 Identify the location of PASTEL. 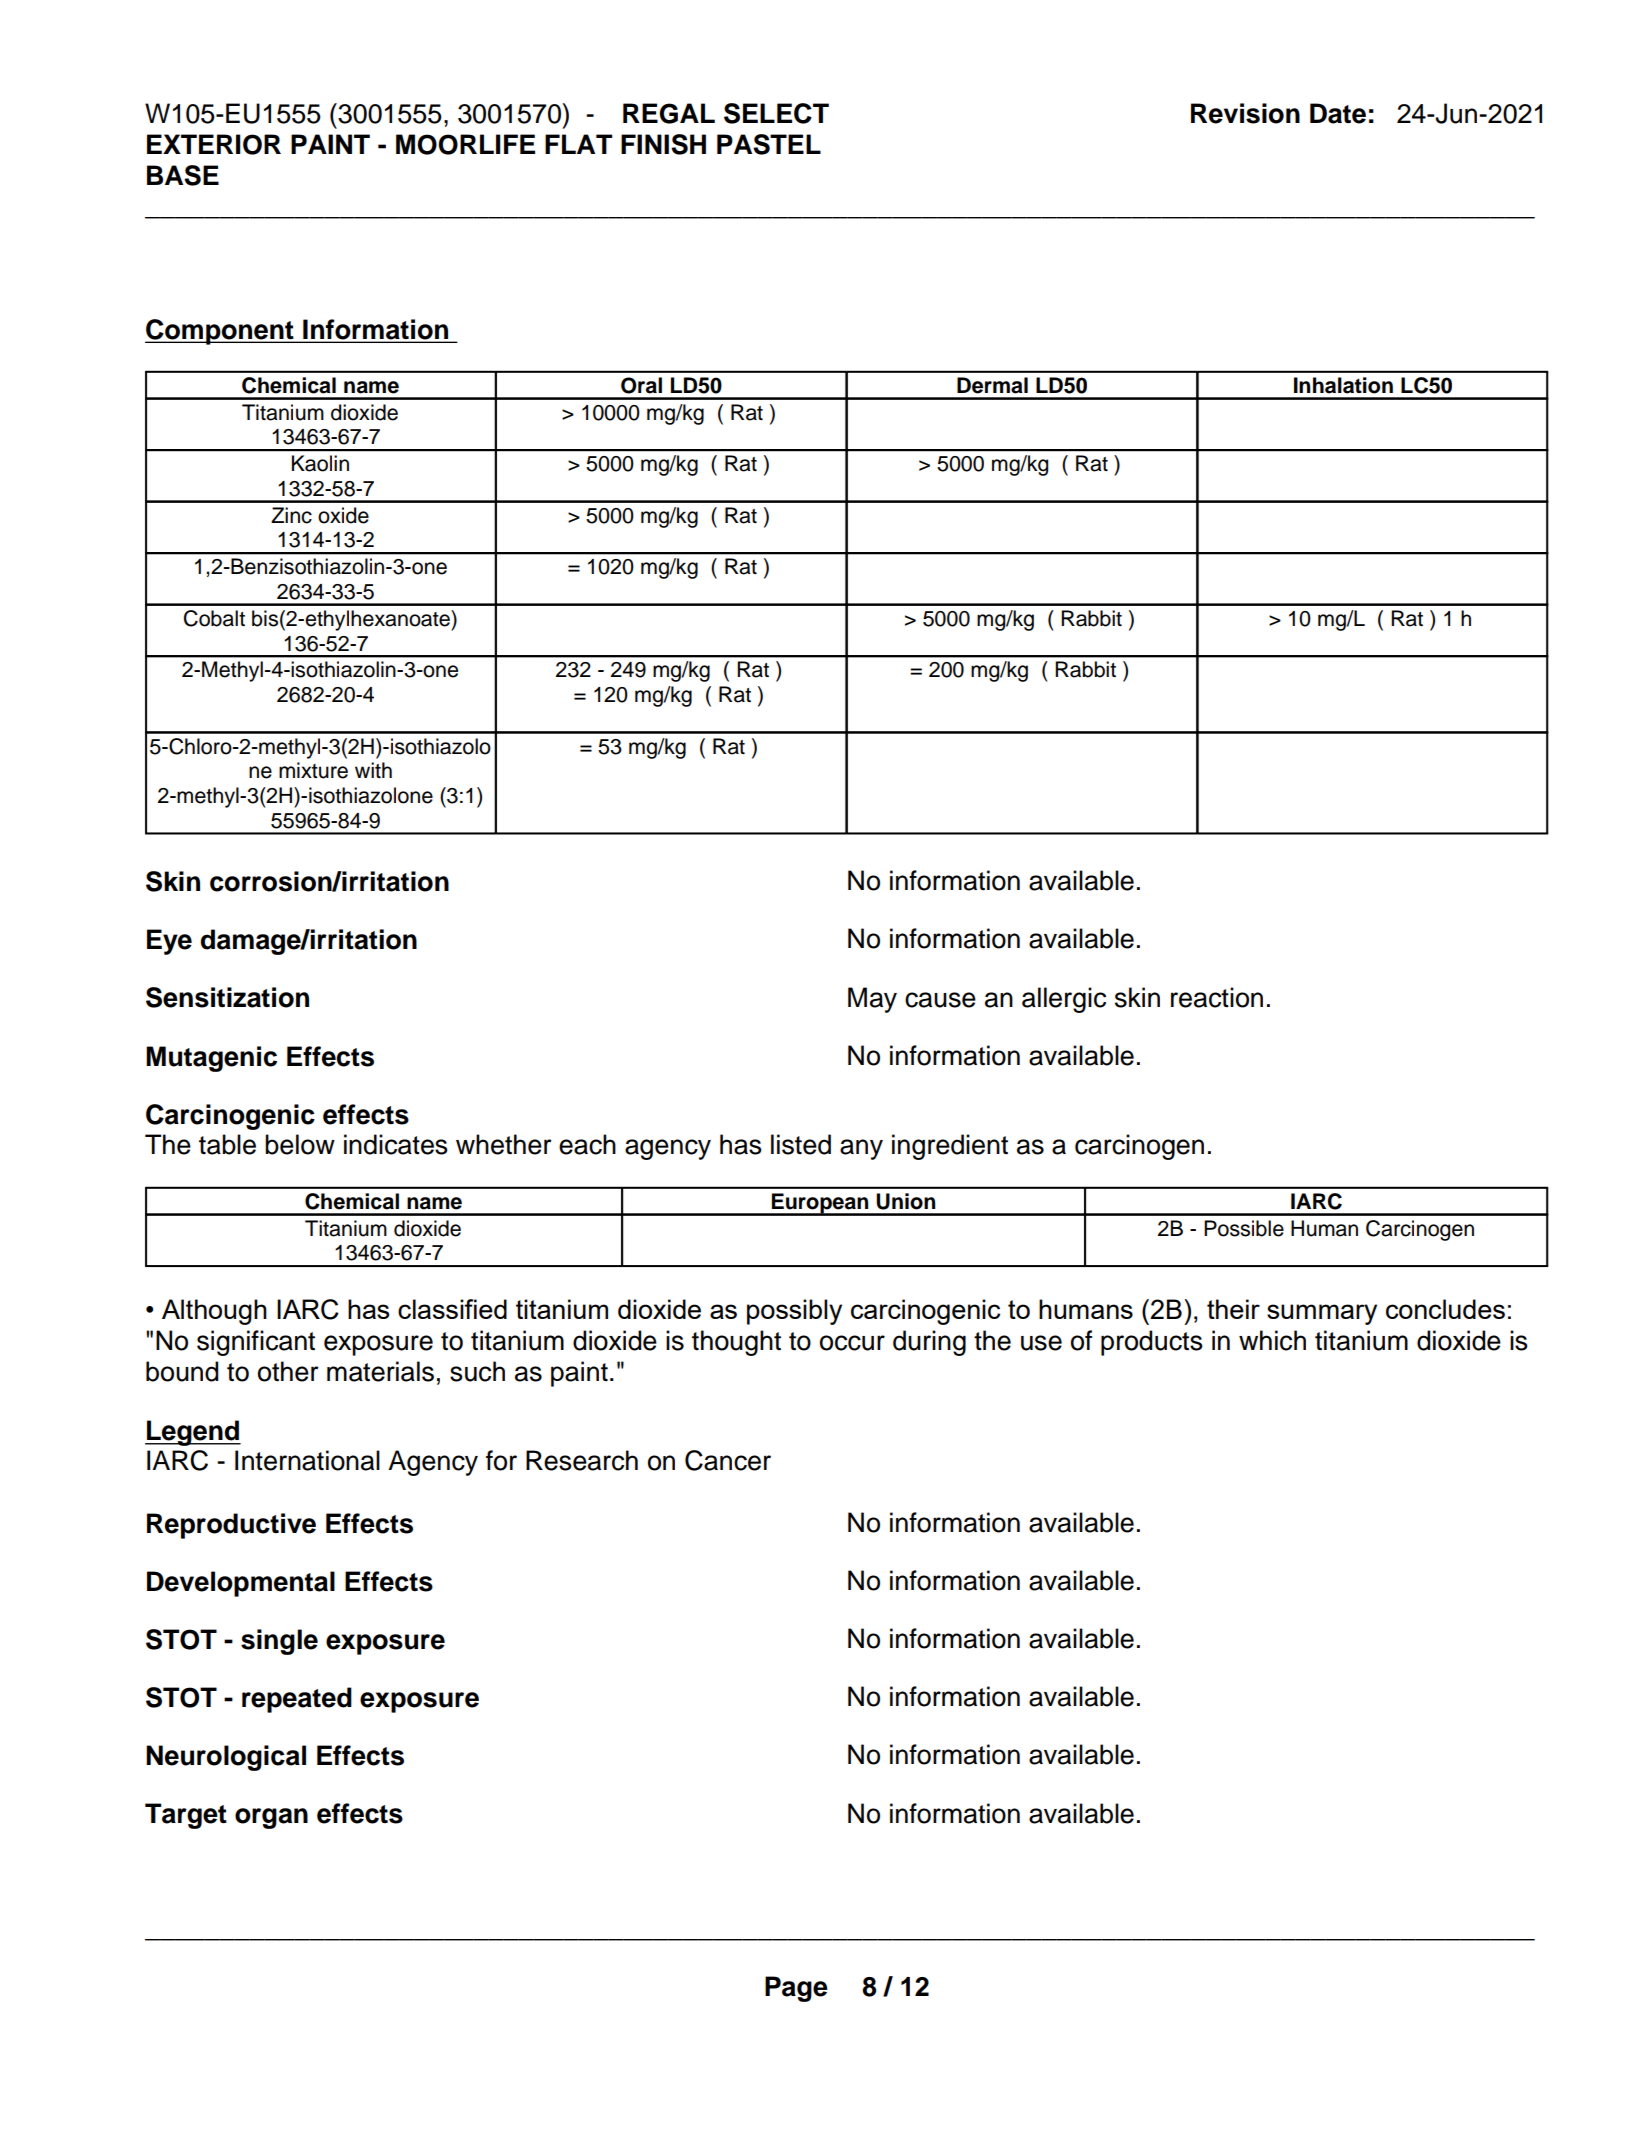
(769, 144).
